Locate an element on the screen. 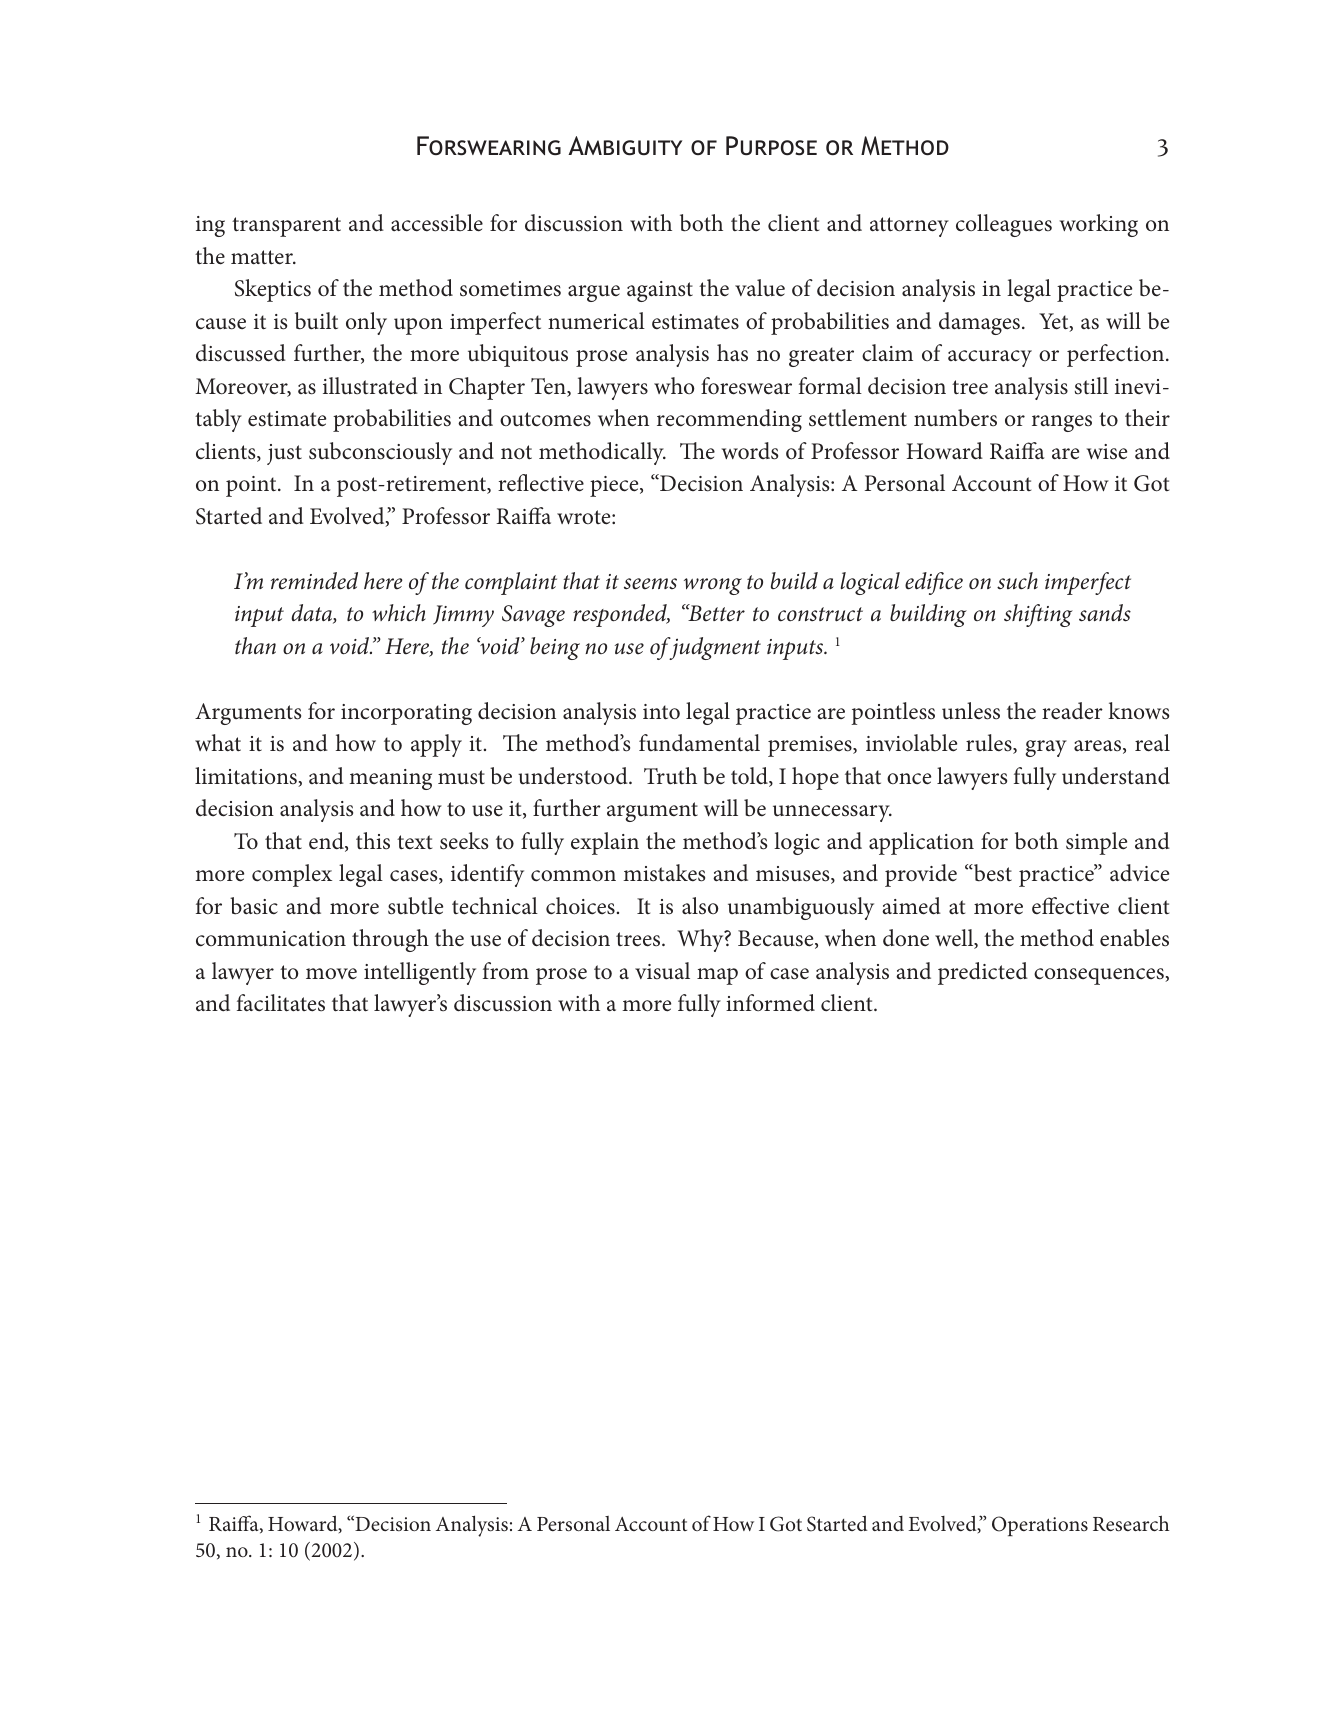 This screenshot has height=1715, width=1326. facilitates is located at coordinates (281, 1003).
